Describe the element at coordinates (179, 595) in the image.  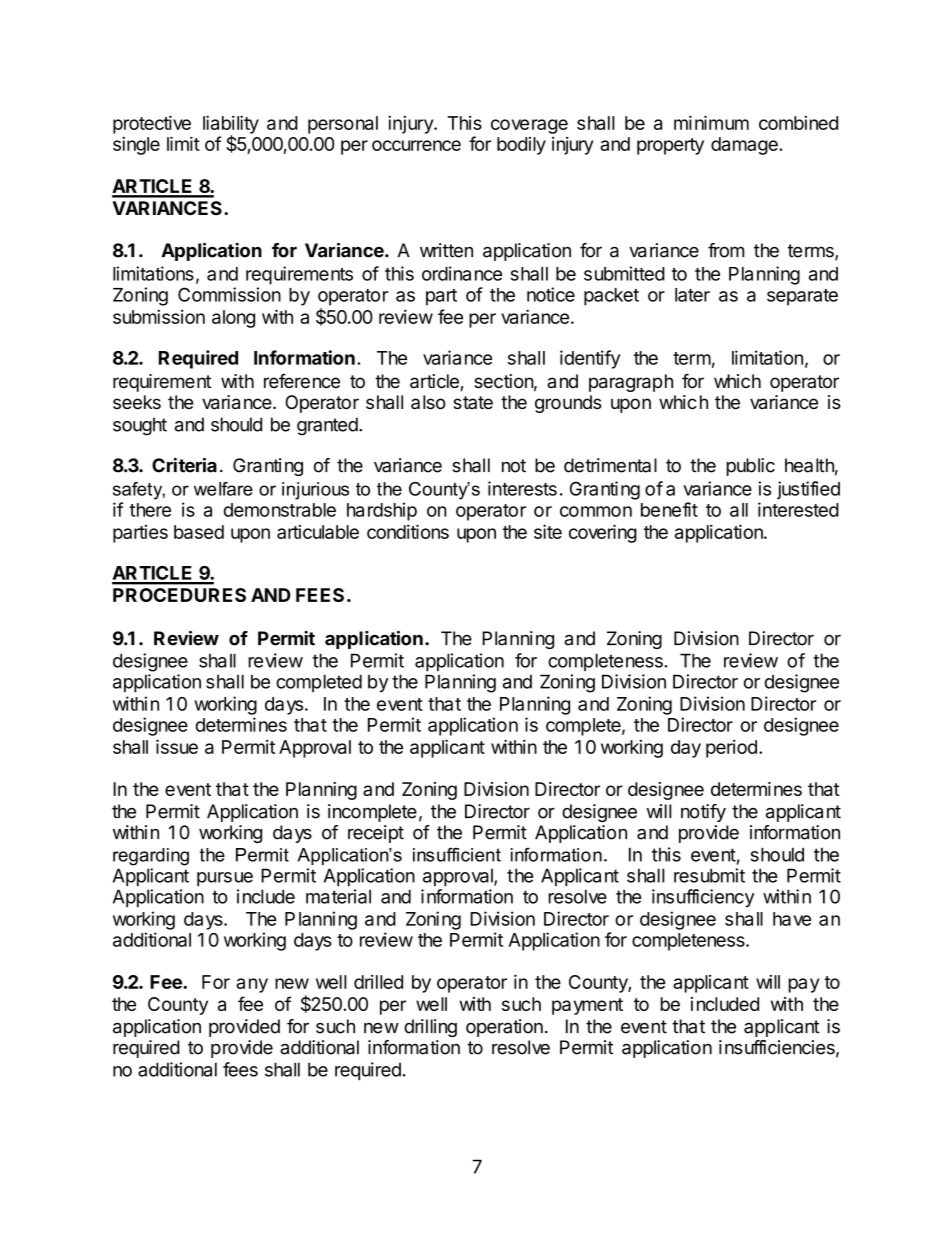
I see `PROCEDURES` at that location.
